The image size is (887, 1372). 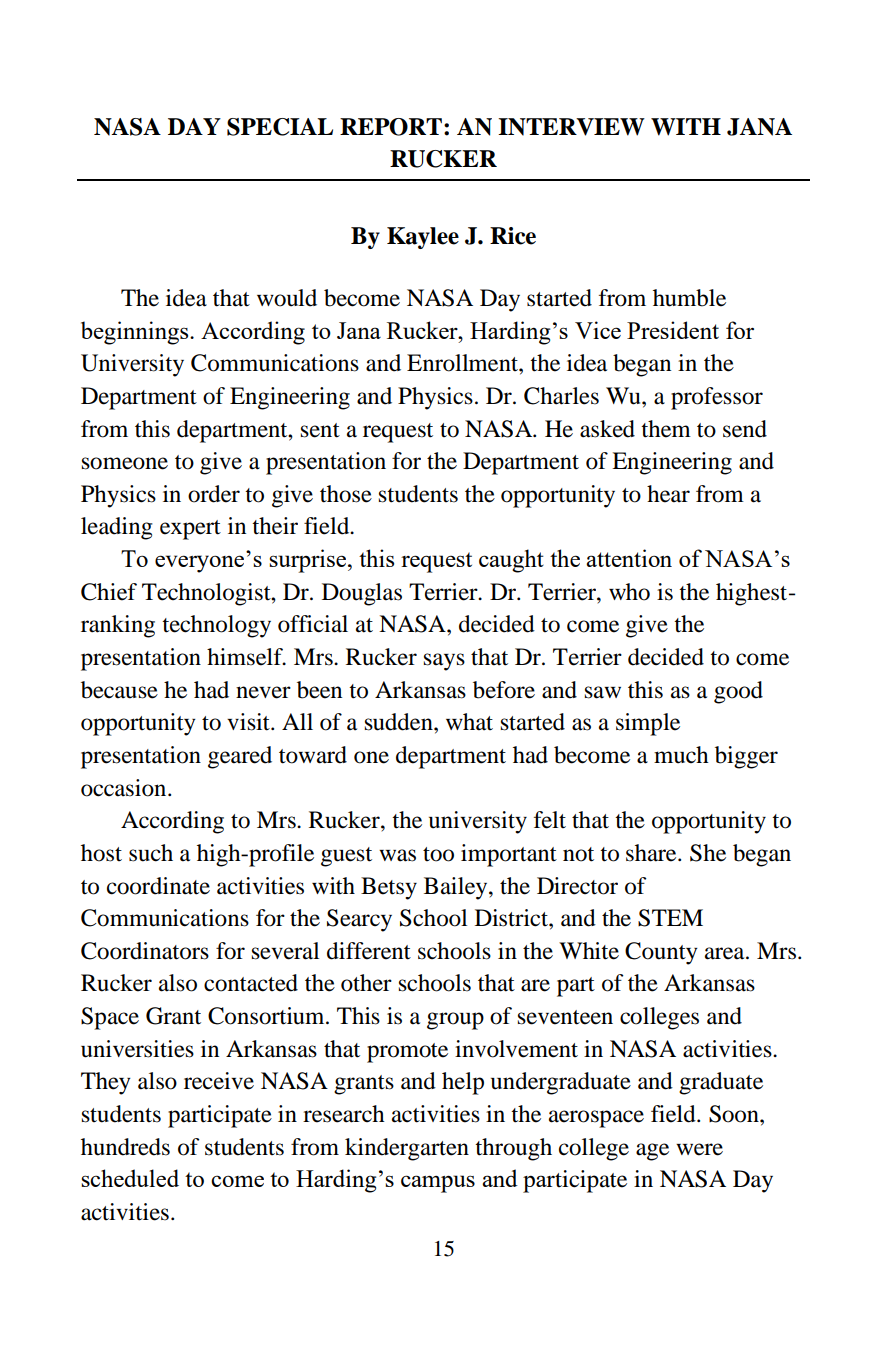 I want to click on hundreds, so click(x=125, y=1147).
